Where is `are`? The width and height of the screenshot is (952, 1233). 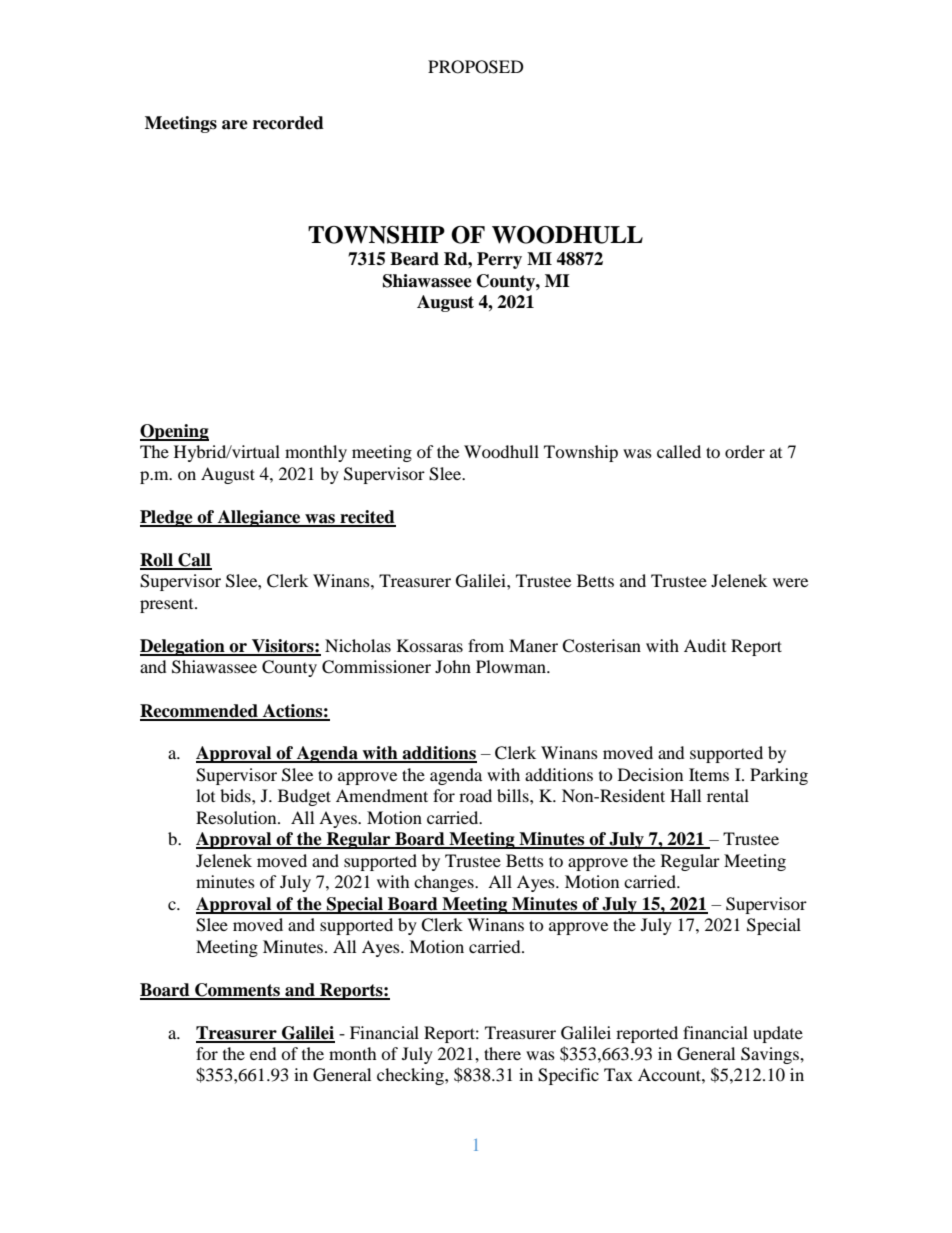
are is located at coordinates (235, 125).
